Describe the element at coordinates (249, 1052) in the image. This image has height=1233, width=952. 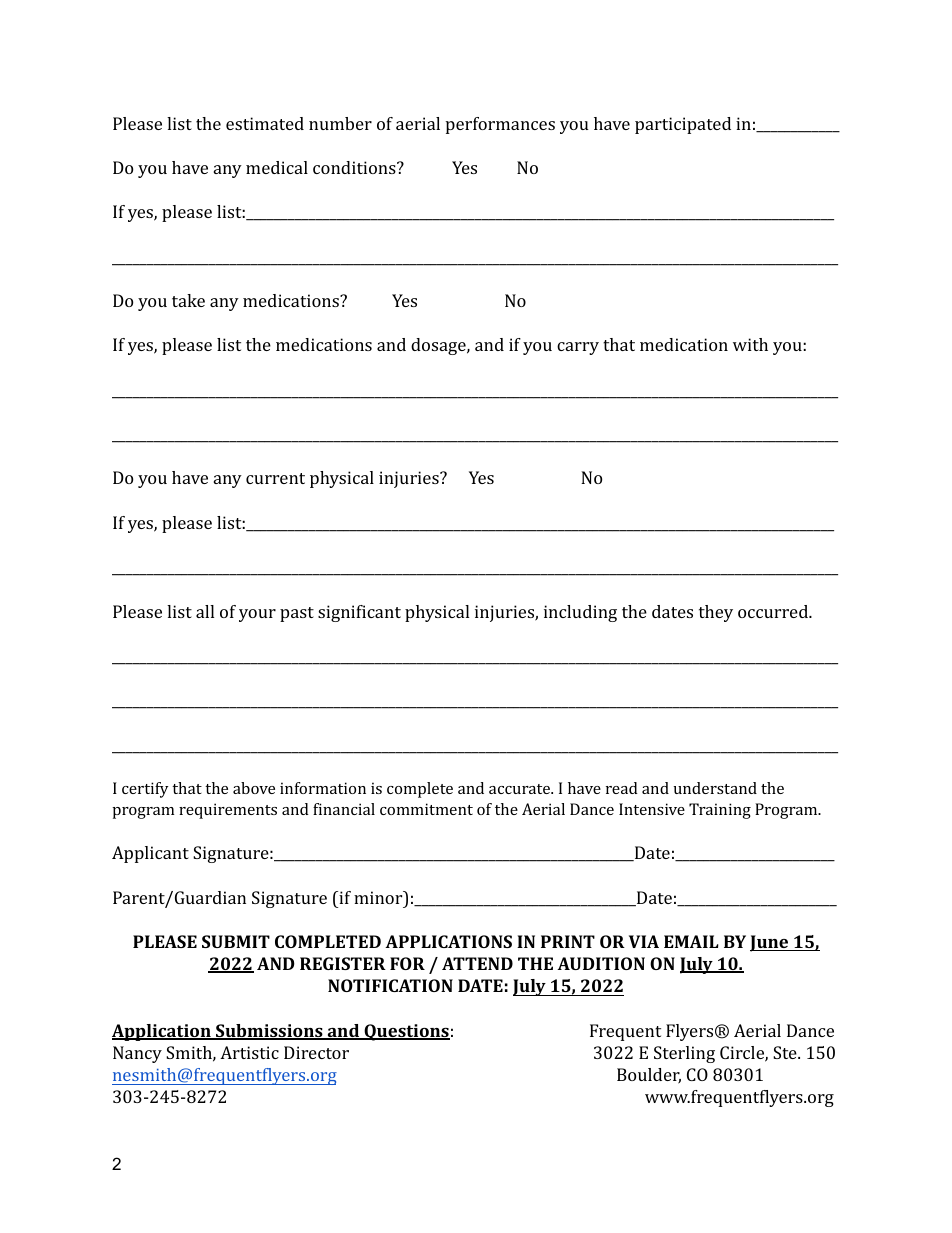
I see `Artistic` at that location.
